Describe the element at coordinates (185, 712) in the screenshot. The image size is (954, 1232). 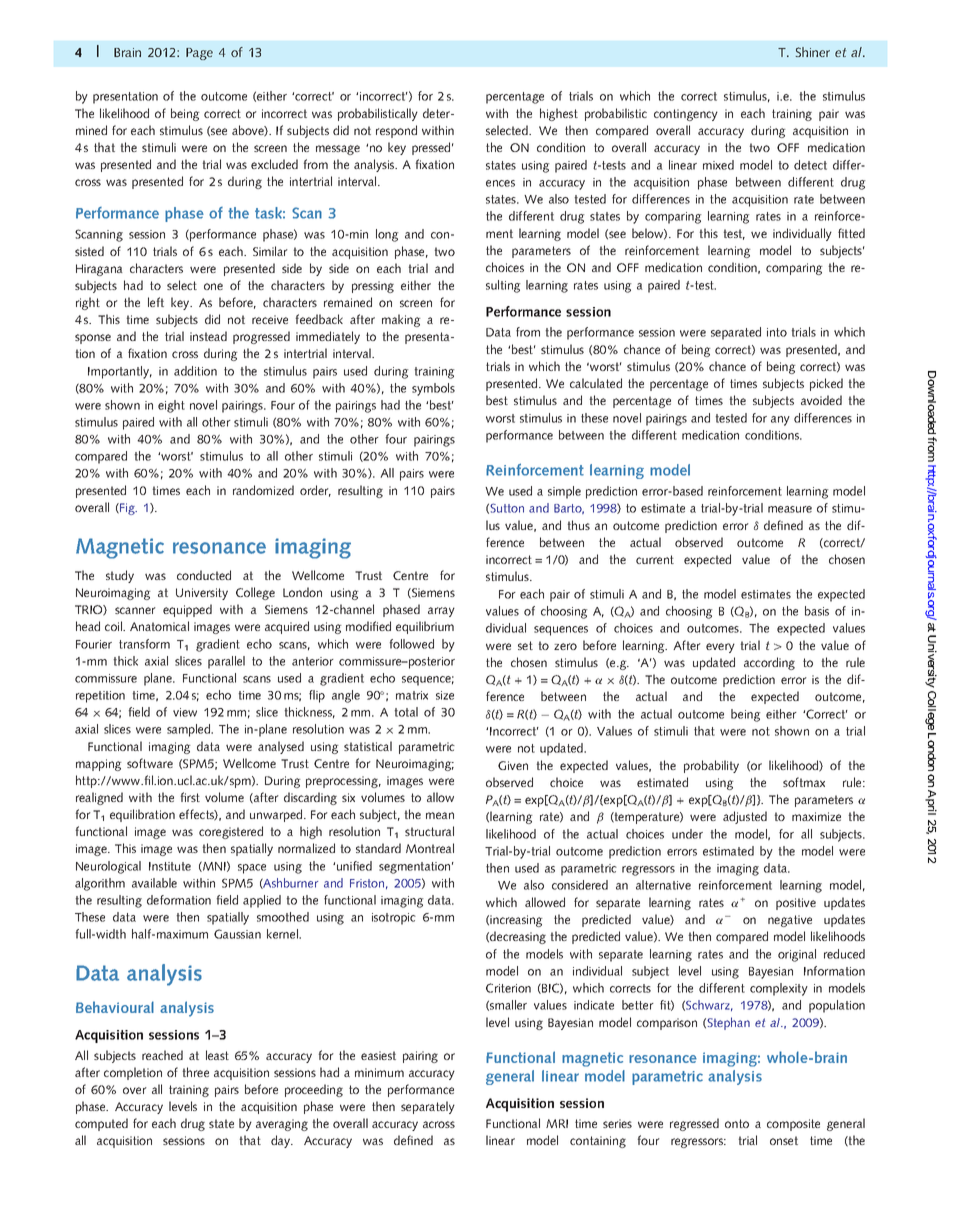
I see `view` at that location.
